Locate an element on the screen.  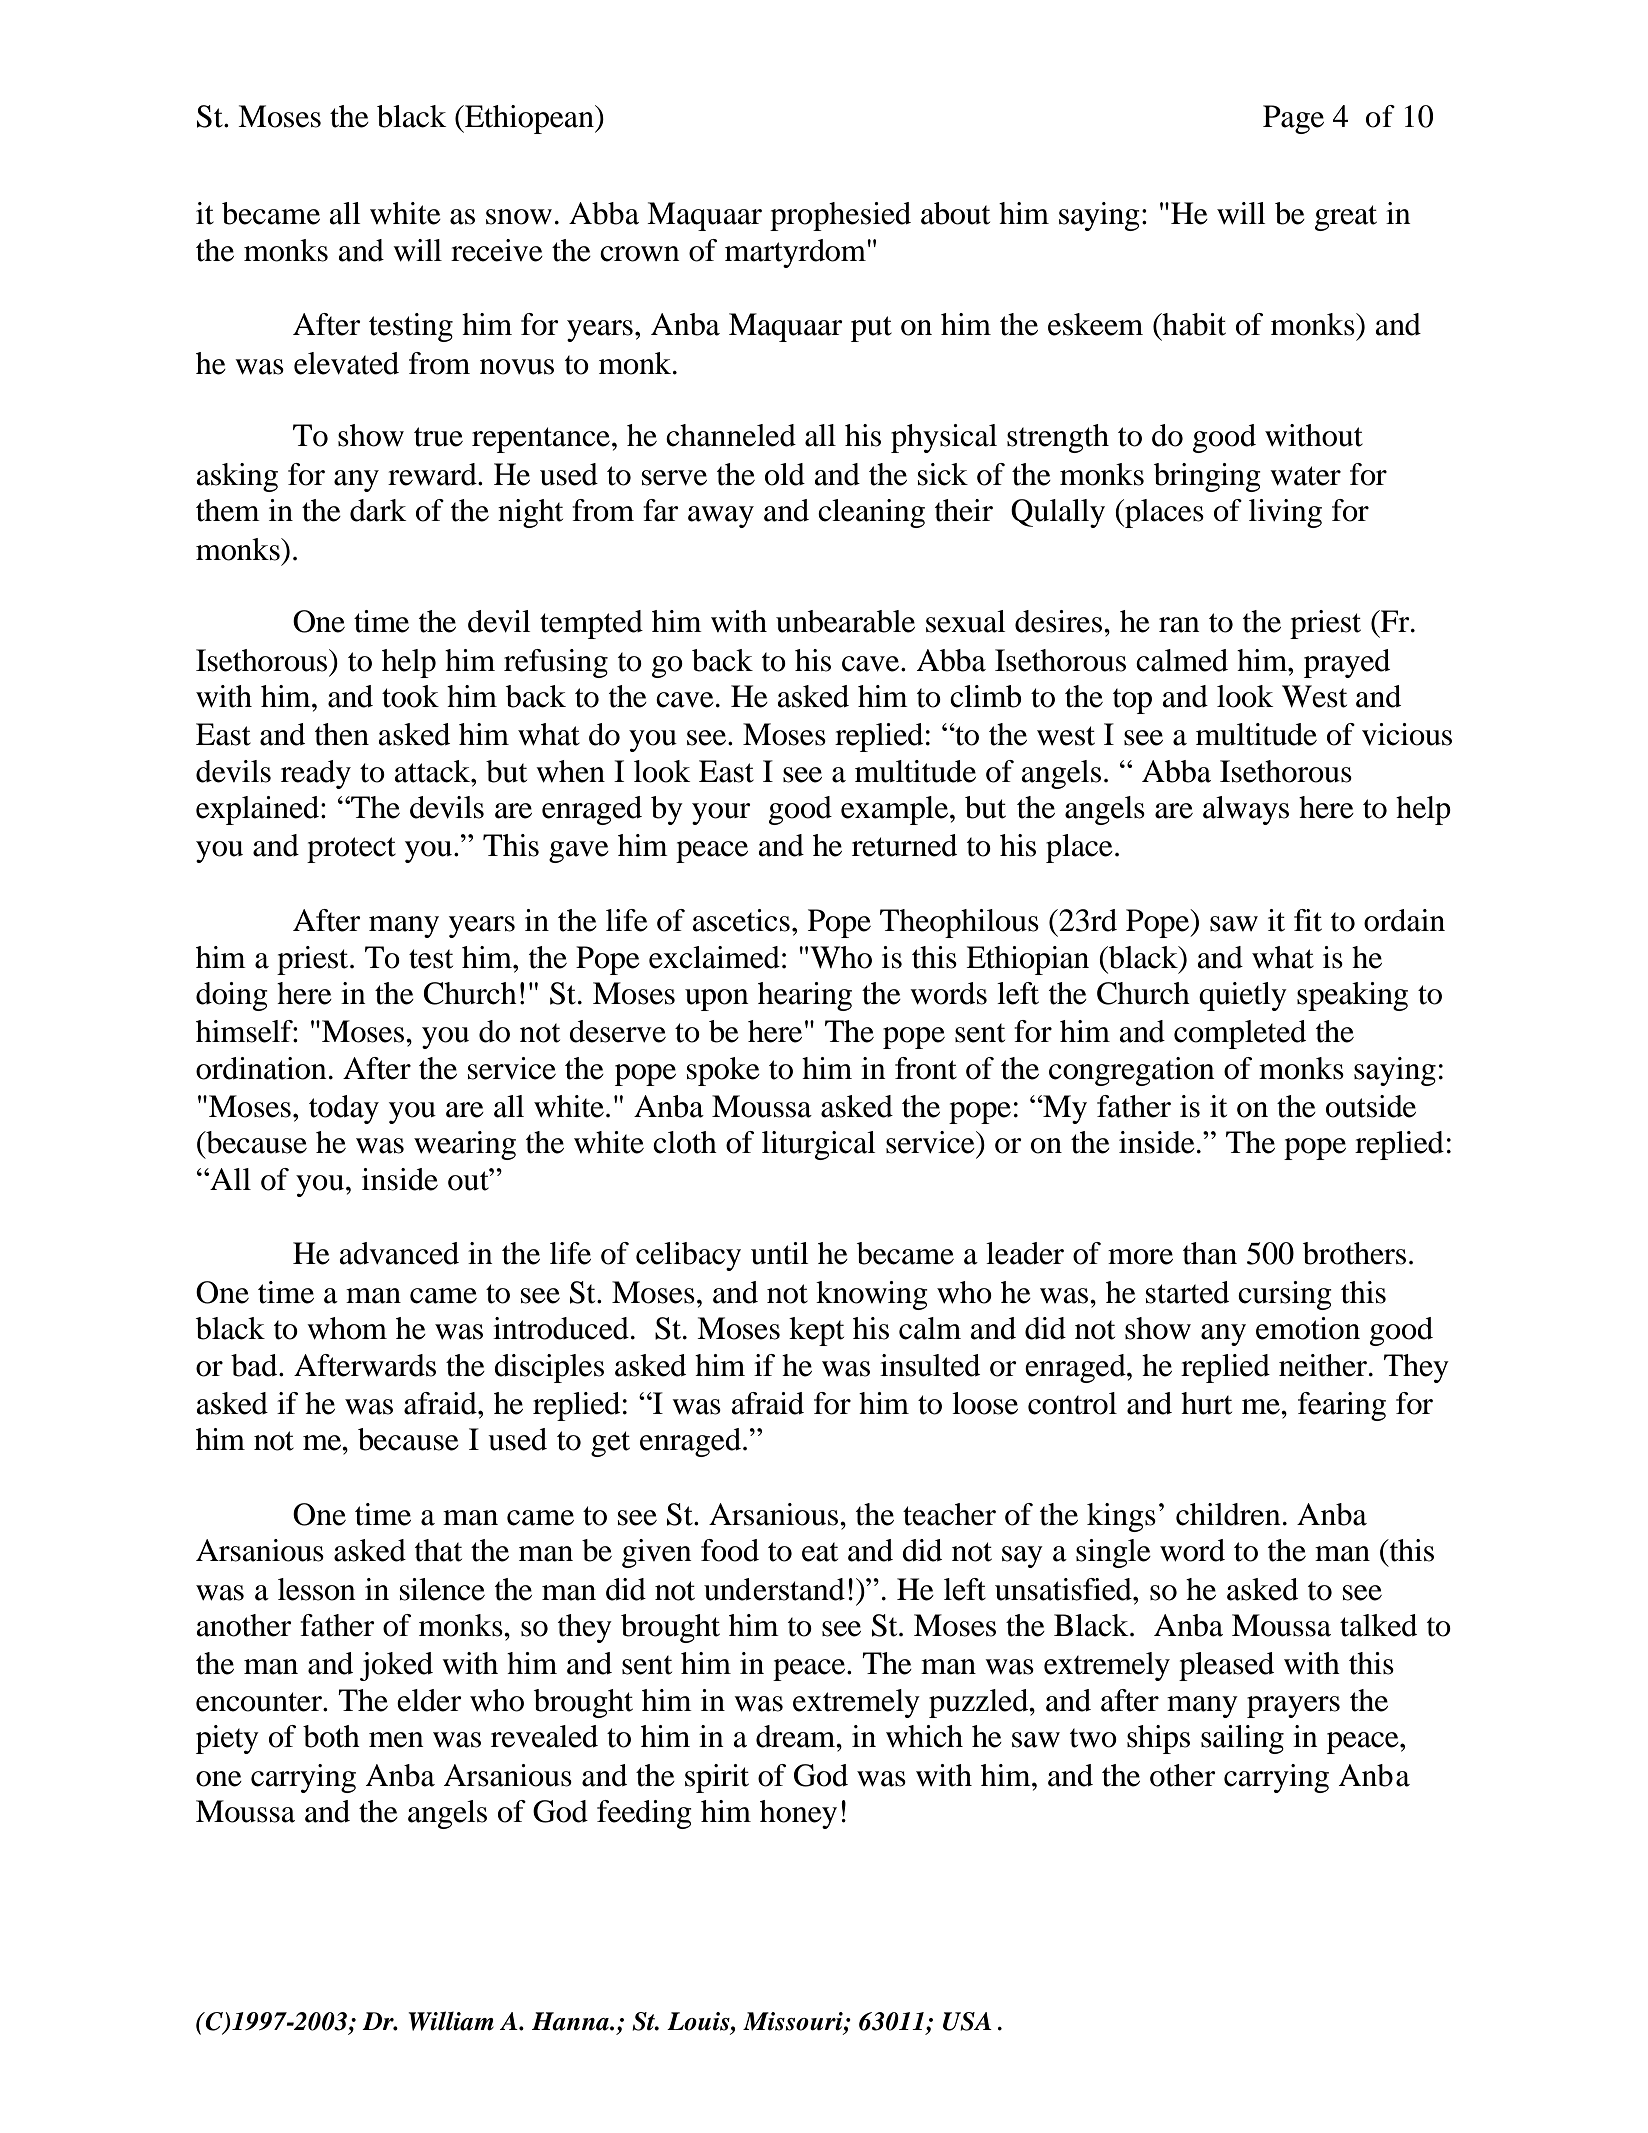
Hanna is located at coordinates (571, 2021).
